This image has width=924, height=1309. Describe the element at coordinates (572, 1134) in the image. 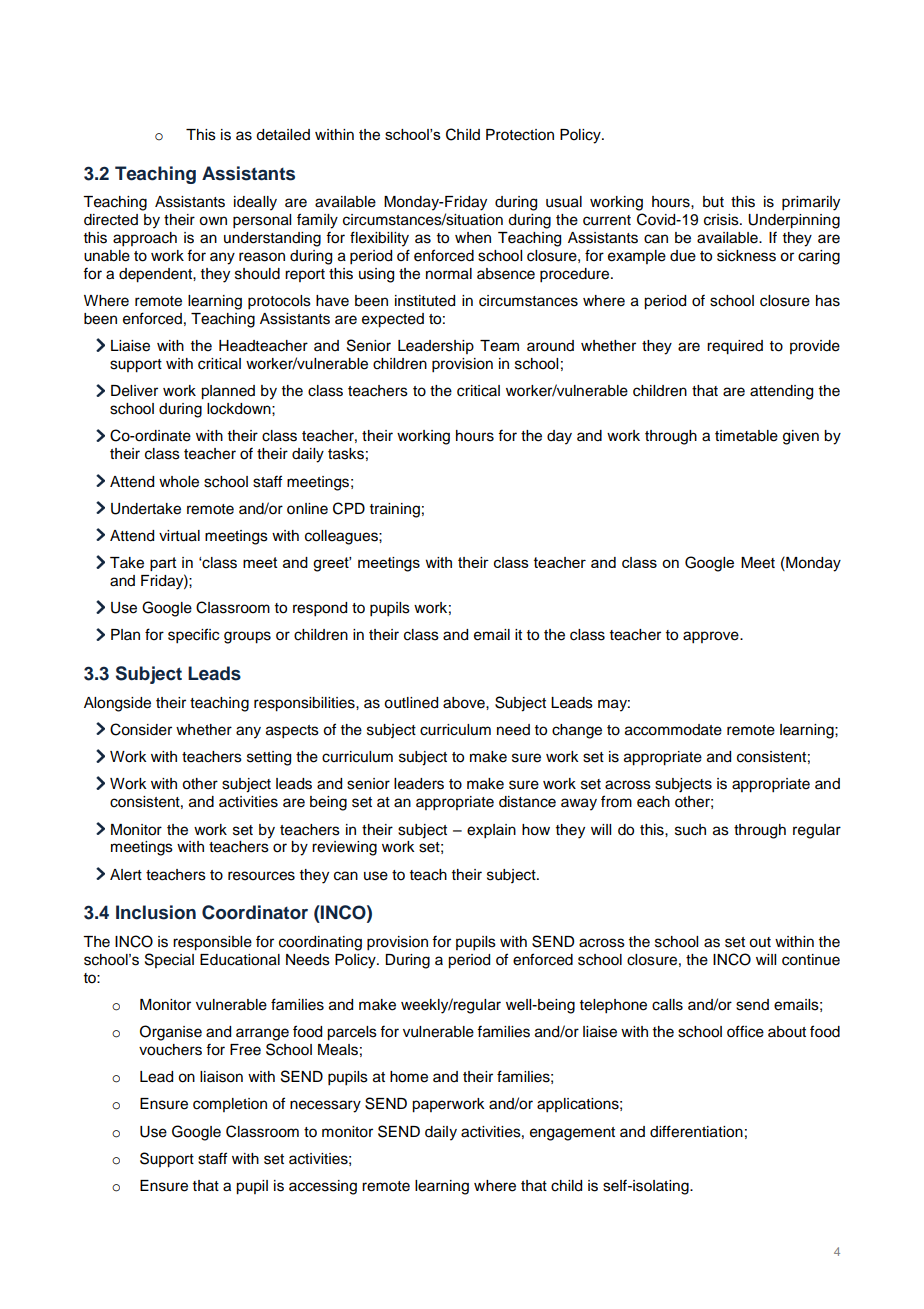

I see `engagement` at that location.
